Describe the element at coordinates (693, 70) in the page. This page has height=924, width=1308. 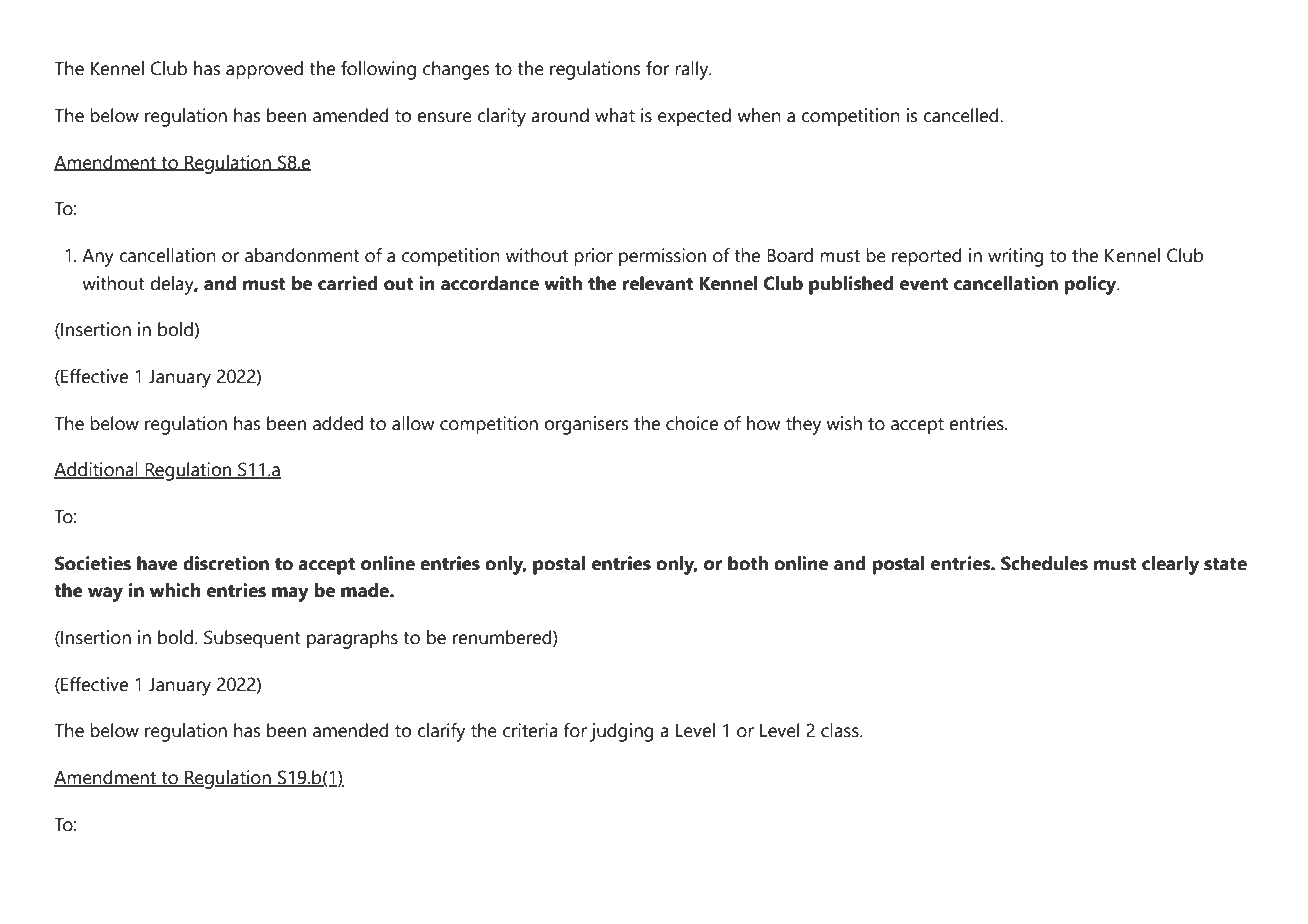
I see `rally` at that location.
